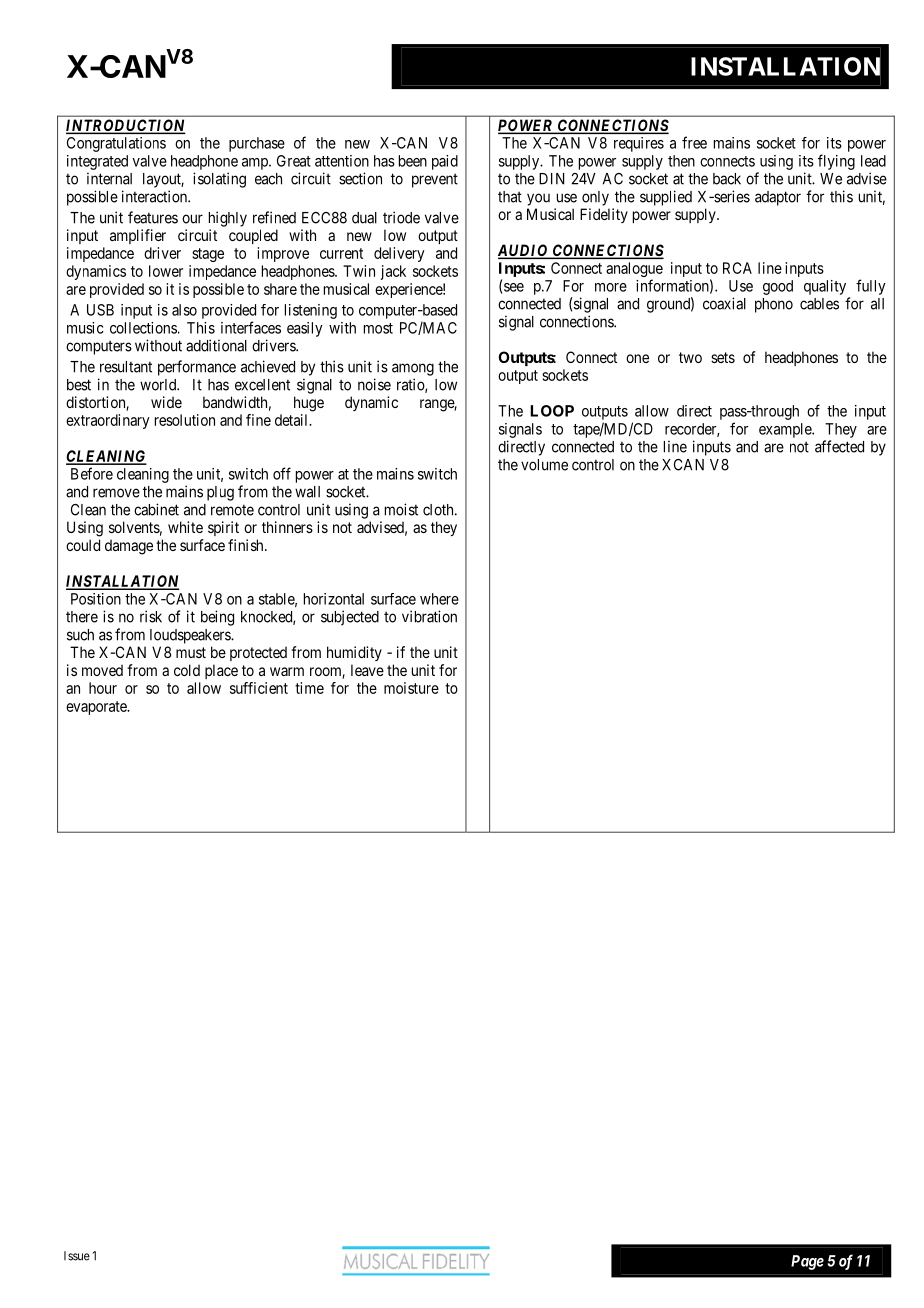  I want to click on leave, so click(367, 670).
